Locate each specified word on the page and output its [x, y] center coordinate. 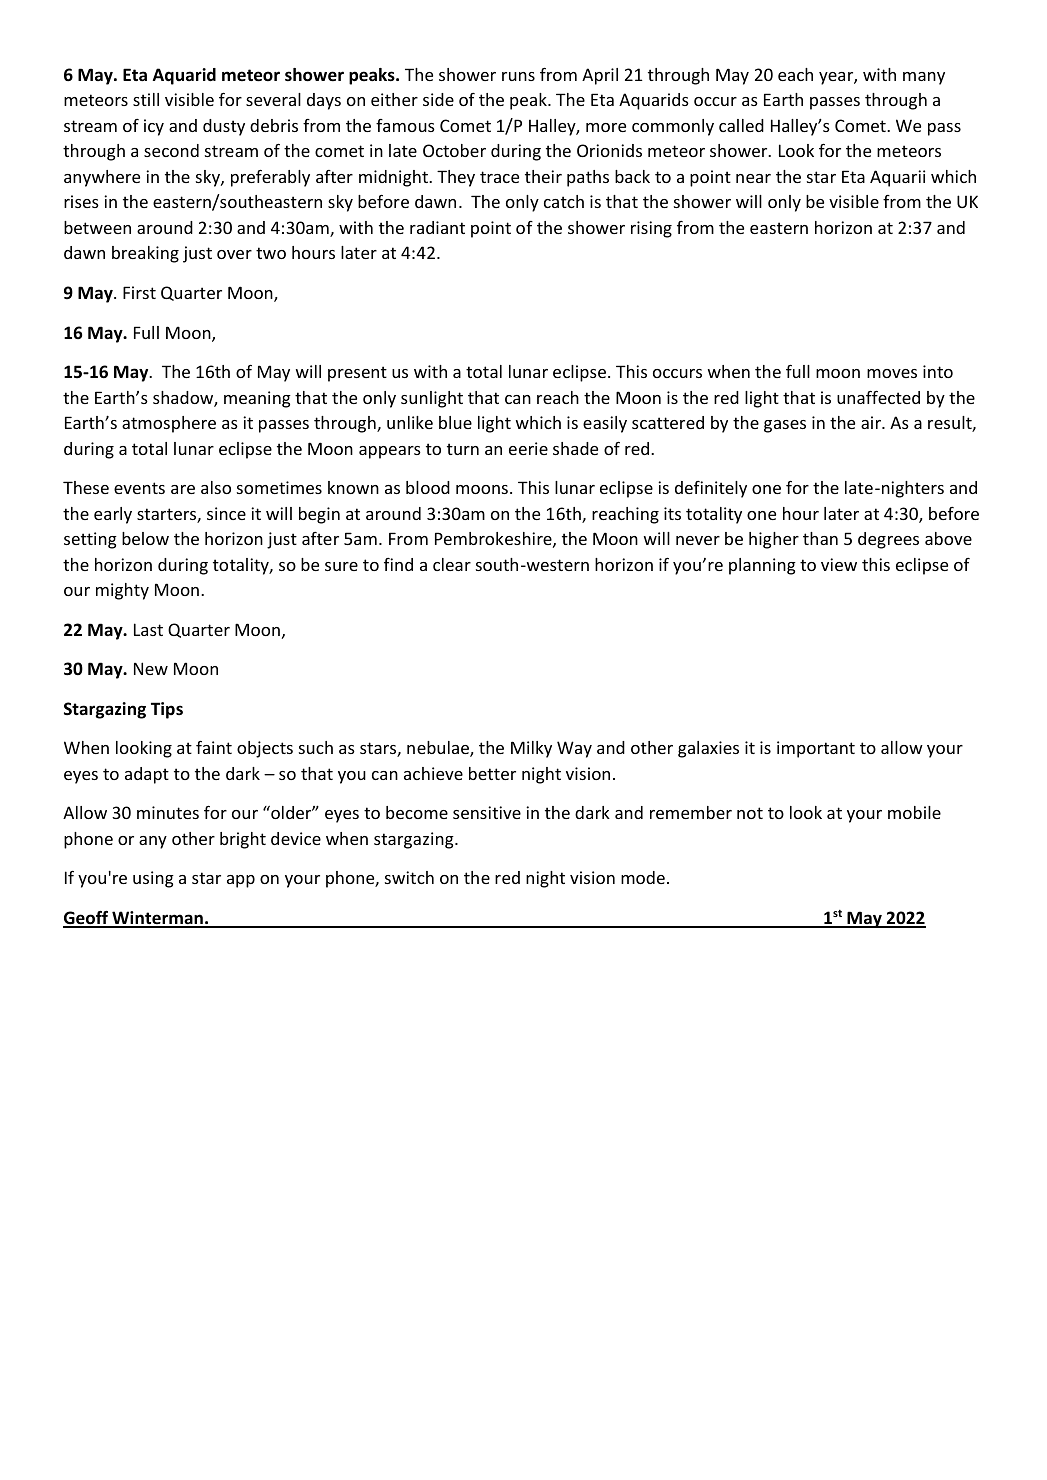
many [924, 78]
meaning [257, 399]
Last [148, 629]
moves [892, 373]
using [153, 879]
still [146, 99]
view [839, 564]
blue [455, 422]
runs [518, 76]
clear [452, 564]
